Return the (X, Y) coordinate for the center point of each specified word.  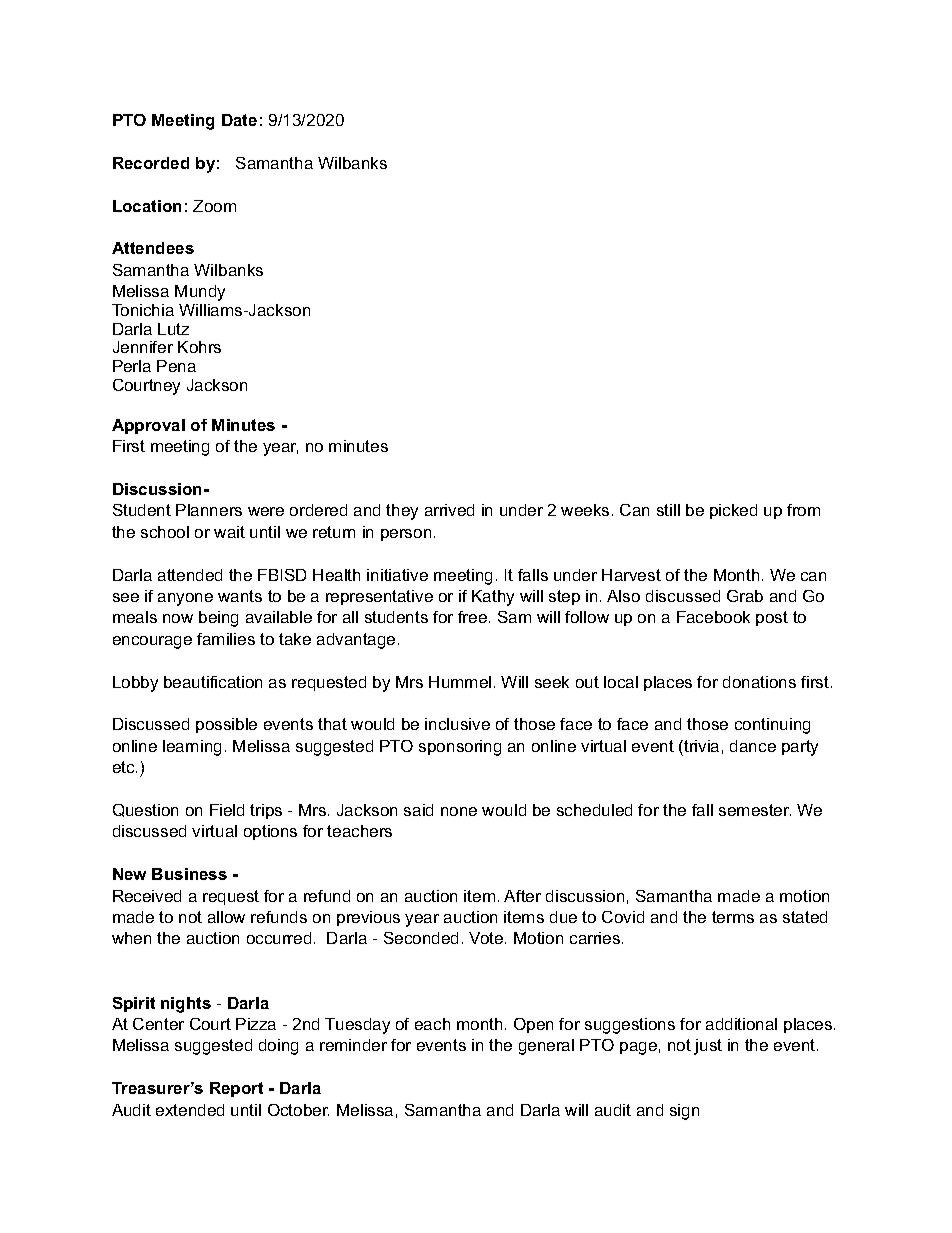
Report (236, 1089)
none (459, 811)
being (218, 619)
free (472, 617)
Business (189, 874)
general (546, 1047)
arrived (449, 510)
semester (755, 810)
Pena (176, 366)
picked (733, 511)
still (668, 510)
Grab (745, 596)
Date (239, 120)
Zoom (214, 206)
